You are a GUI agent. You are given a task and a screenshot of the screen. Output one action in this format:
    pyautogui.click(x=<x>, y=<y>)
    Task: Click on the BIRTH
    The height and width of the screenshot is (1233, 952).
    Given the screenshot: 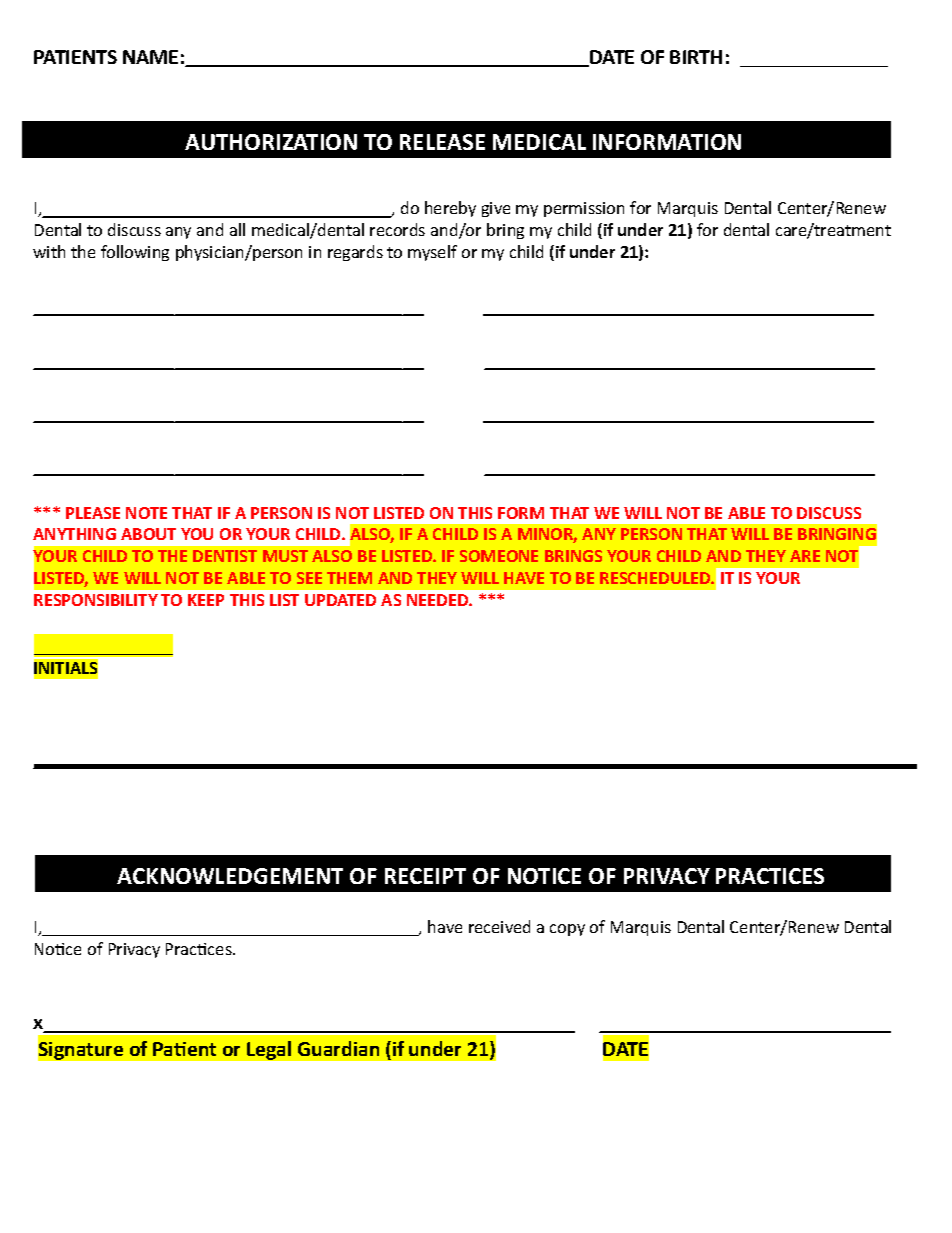 What is the action you would take?
    pyautogui.click(x=696, y=57)
